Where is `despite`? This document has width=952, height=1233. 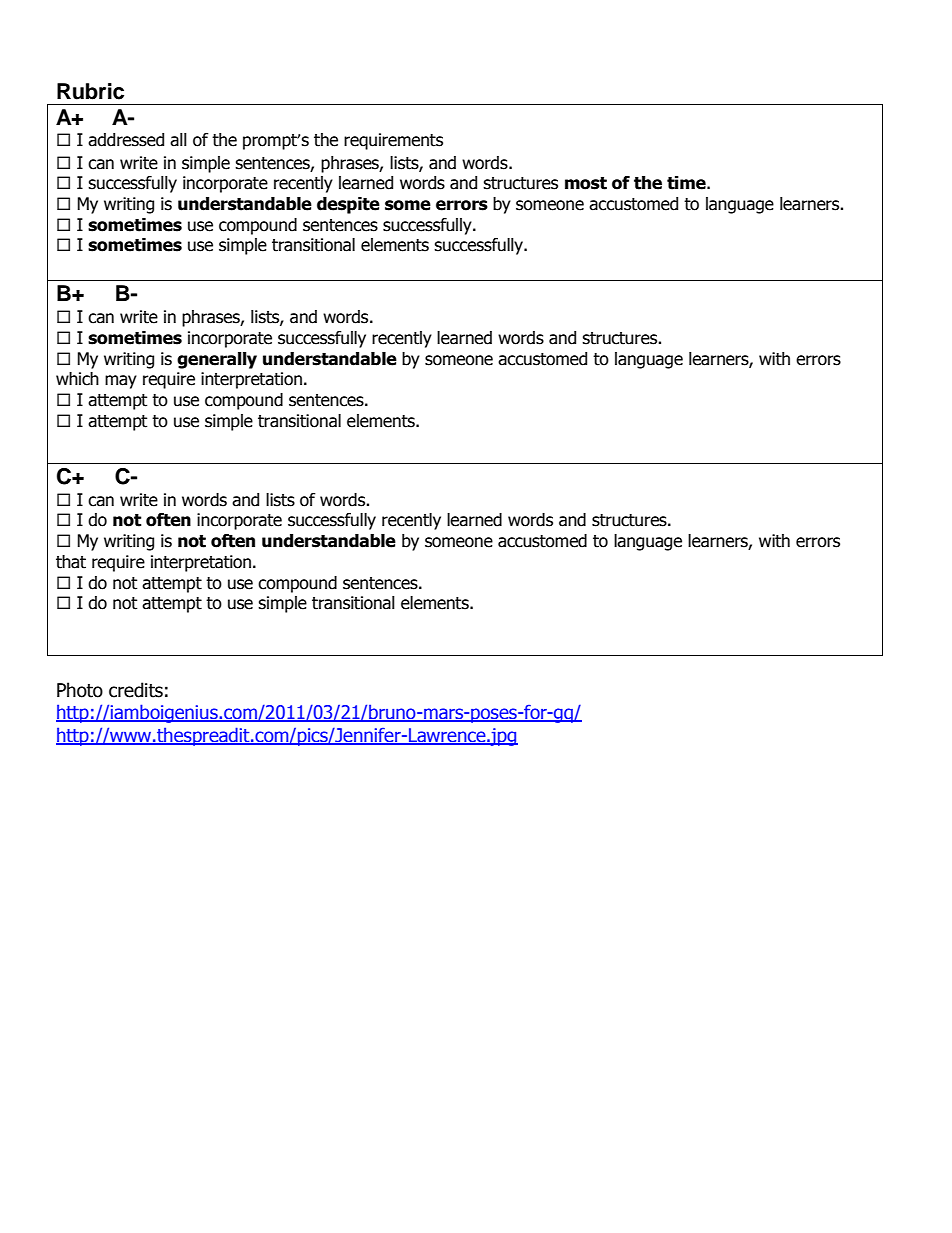 despite is located at coordinates (348, 205).
